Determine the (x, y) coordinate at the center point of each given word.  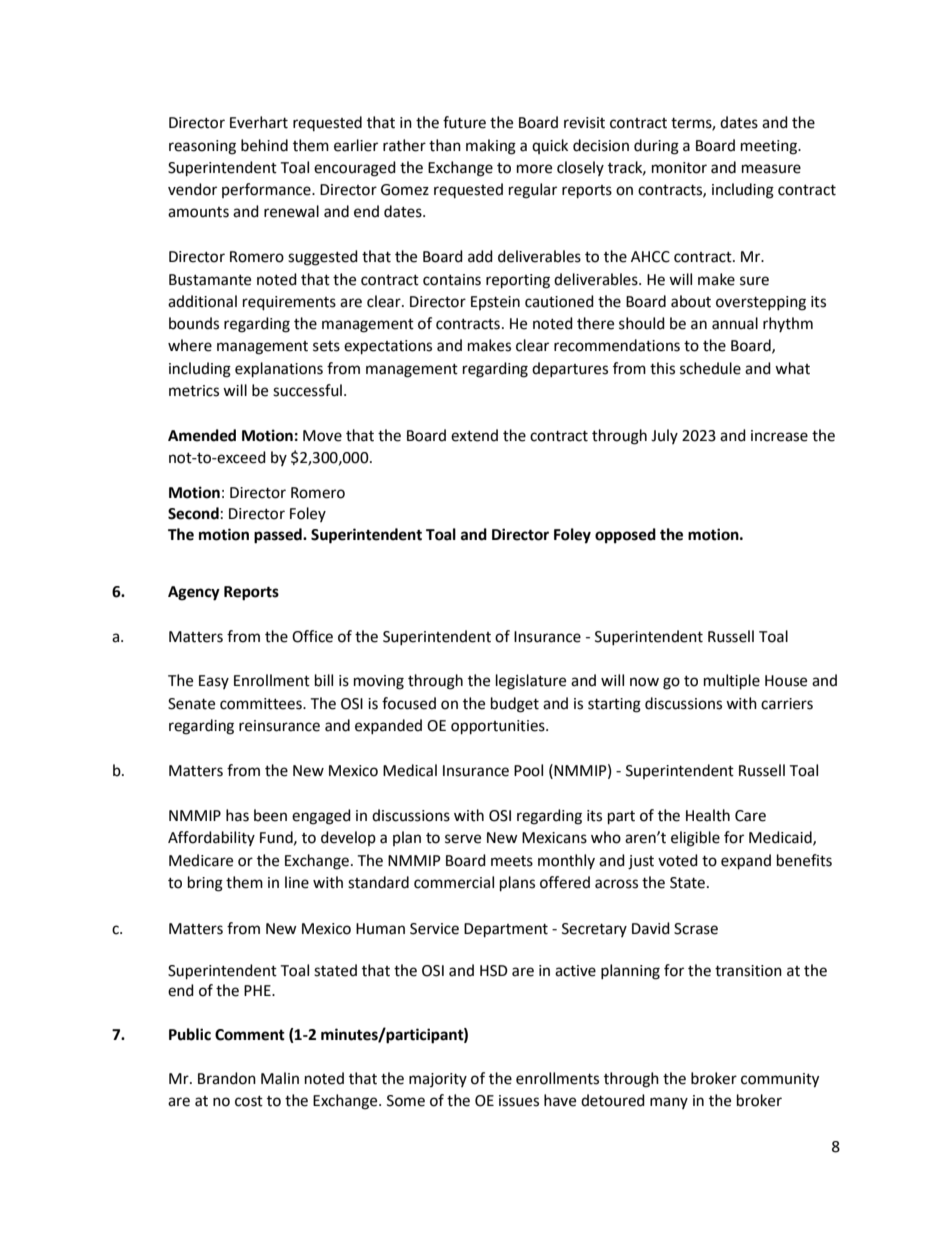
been (270, 815)
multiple (732, 682)
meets (512, 861)
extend (474, 435)
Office (312, 636)
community (780, 1080)
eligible (695, 839)
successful (307, 390)
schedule (710, 368)
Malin (280, 1078)
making (491, 147)
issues (519, 1101)
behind (264, 145)
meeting (770, 147)
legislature (531, 682)
